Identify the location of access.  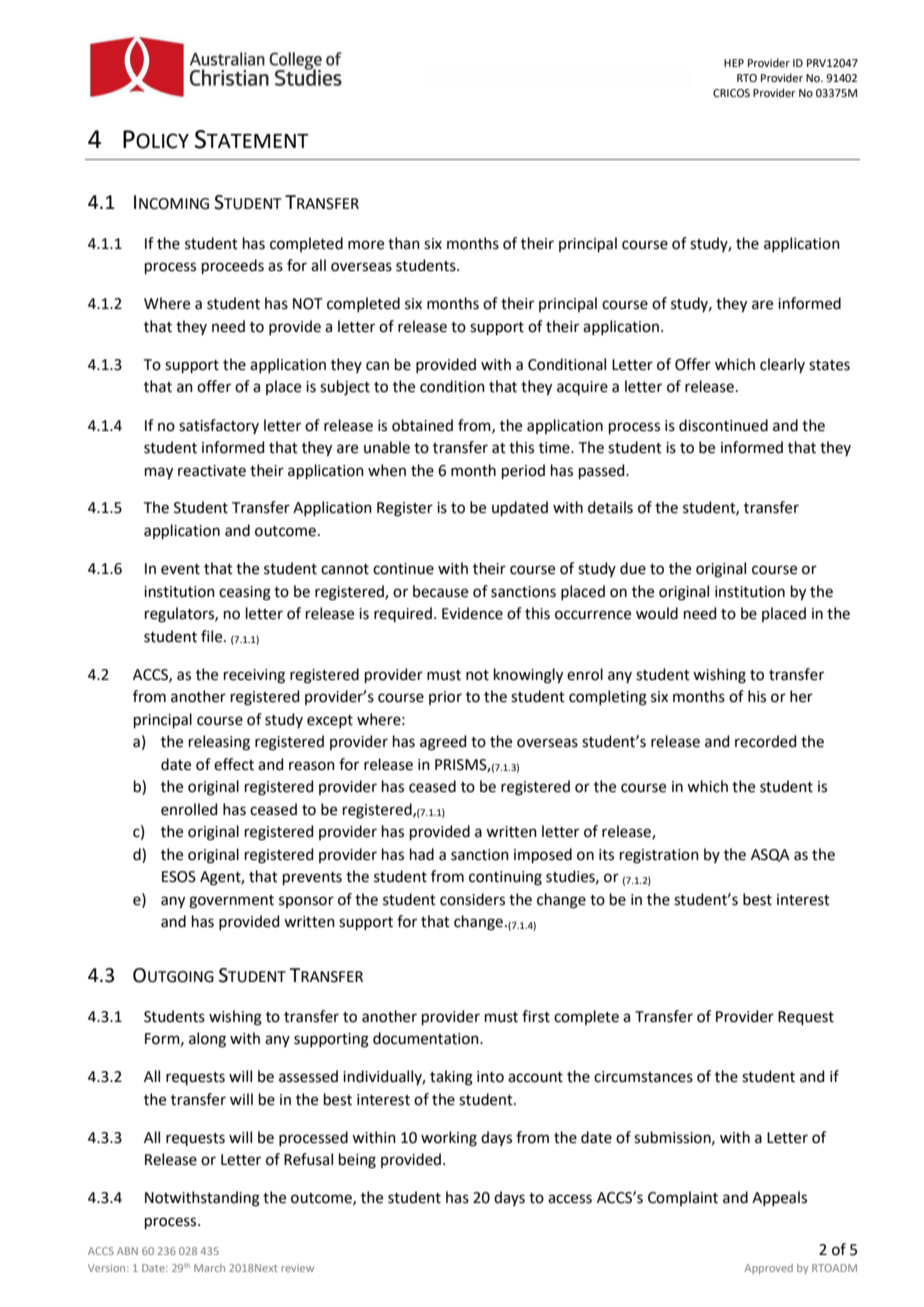
(570, 1199).
